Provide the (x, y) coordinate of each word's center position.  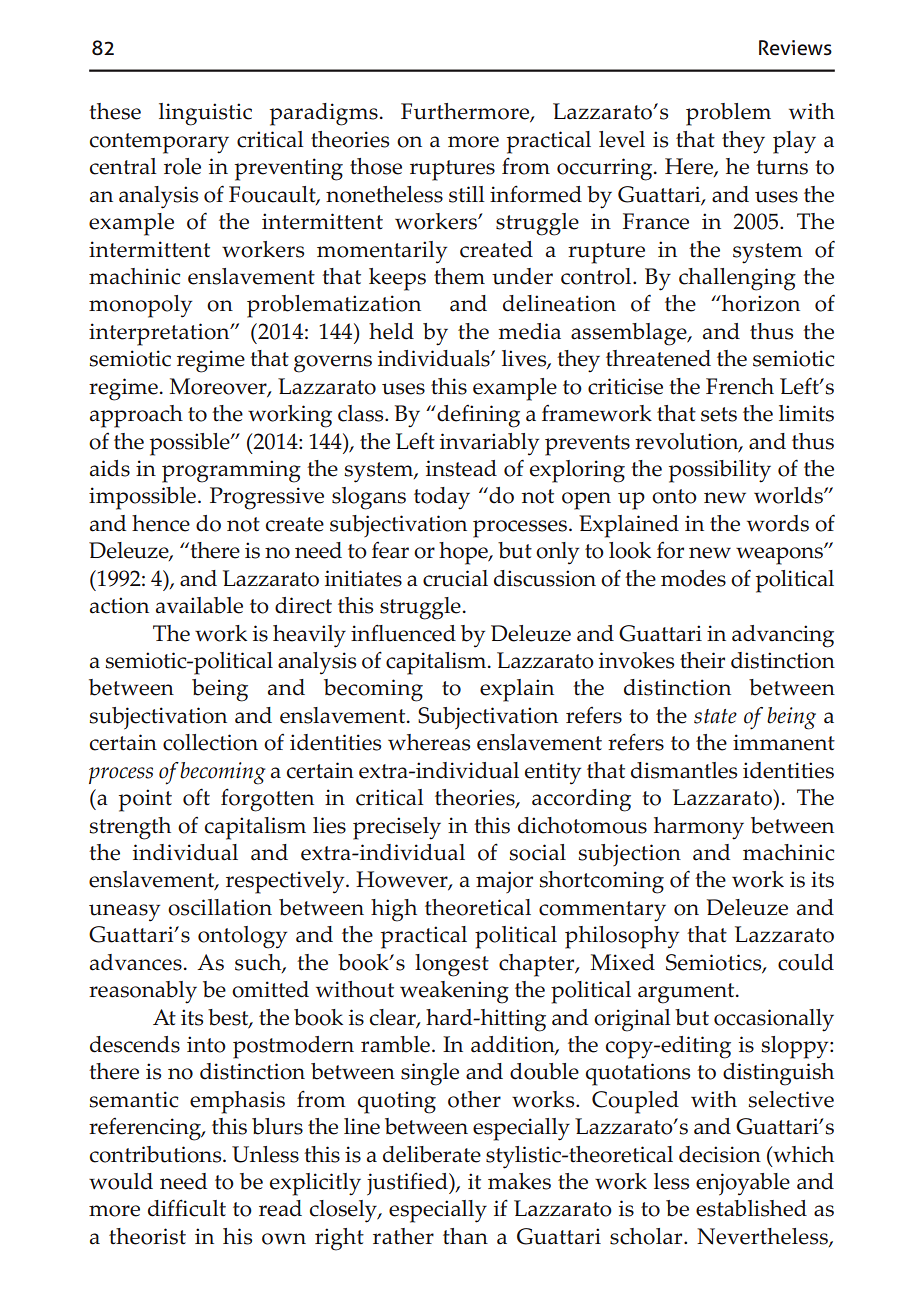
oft (196, 797)
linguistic (205, 114)
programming (231, 471)
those (376, 166)
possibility (720, 471)
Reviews (795, 48)
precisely (397, 828)
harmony (699, 828)
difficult (187, 1208)
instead (461, 468)
